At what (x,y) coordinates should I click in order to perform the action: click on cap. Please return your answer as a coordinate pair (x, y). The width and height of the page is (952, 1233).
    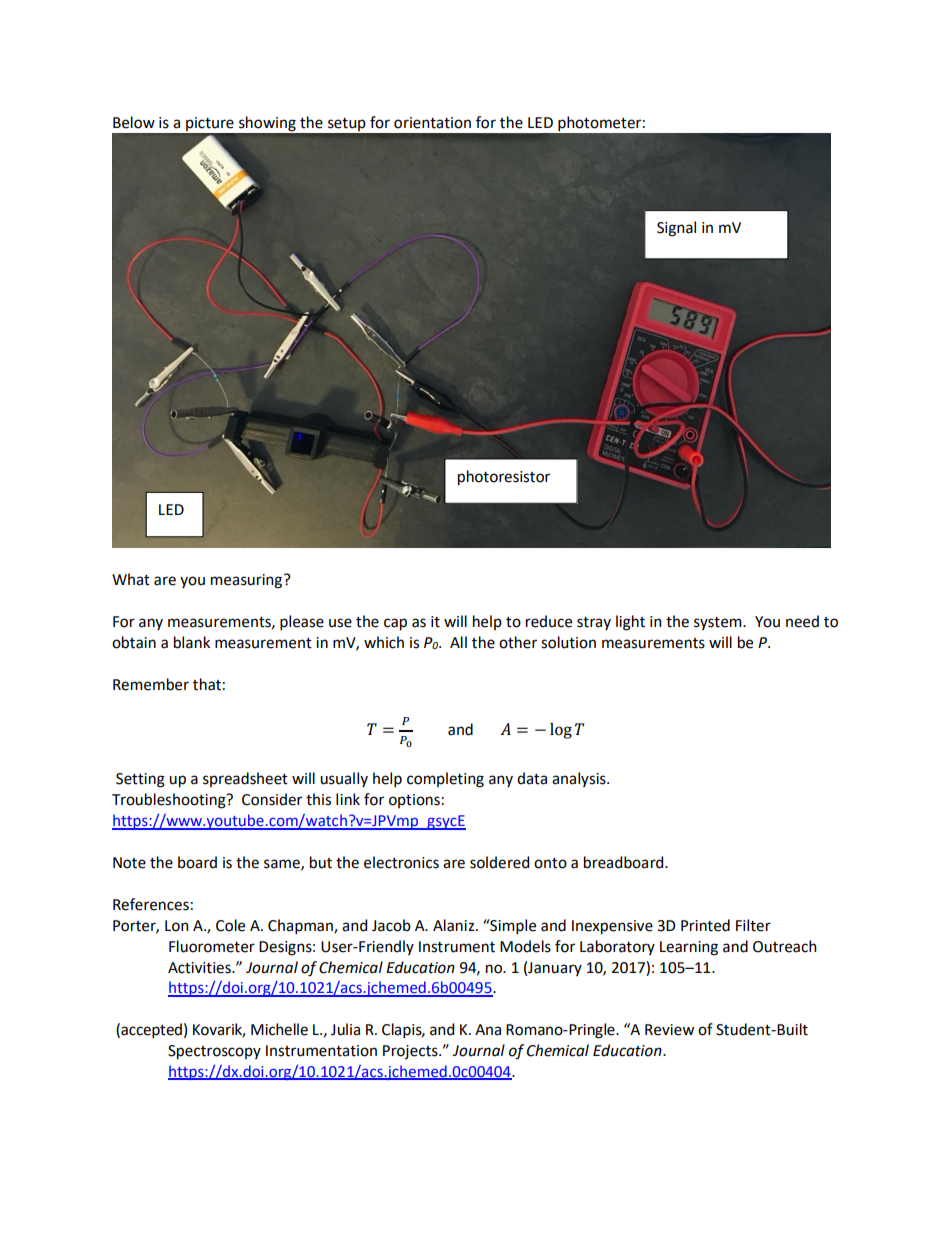
    Looking at the image, I should click on (395, 624).
